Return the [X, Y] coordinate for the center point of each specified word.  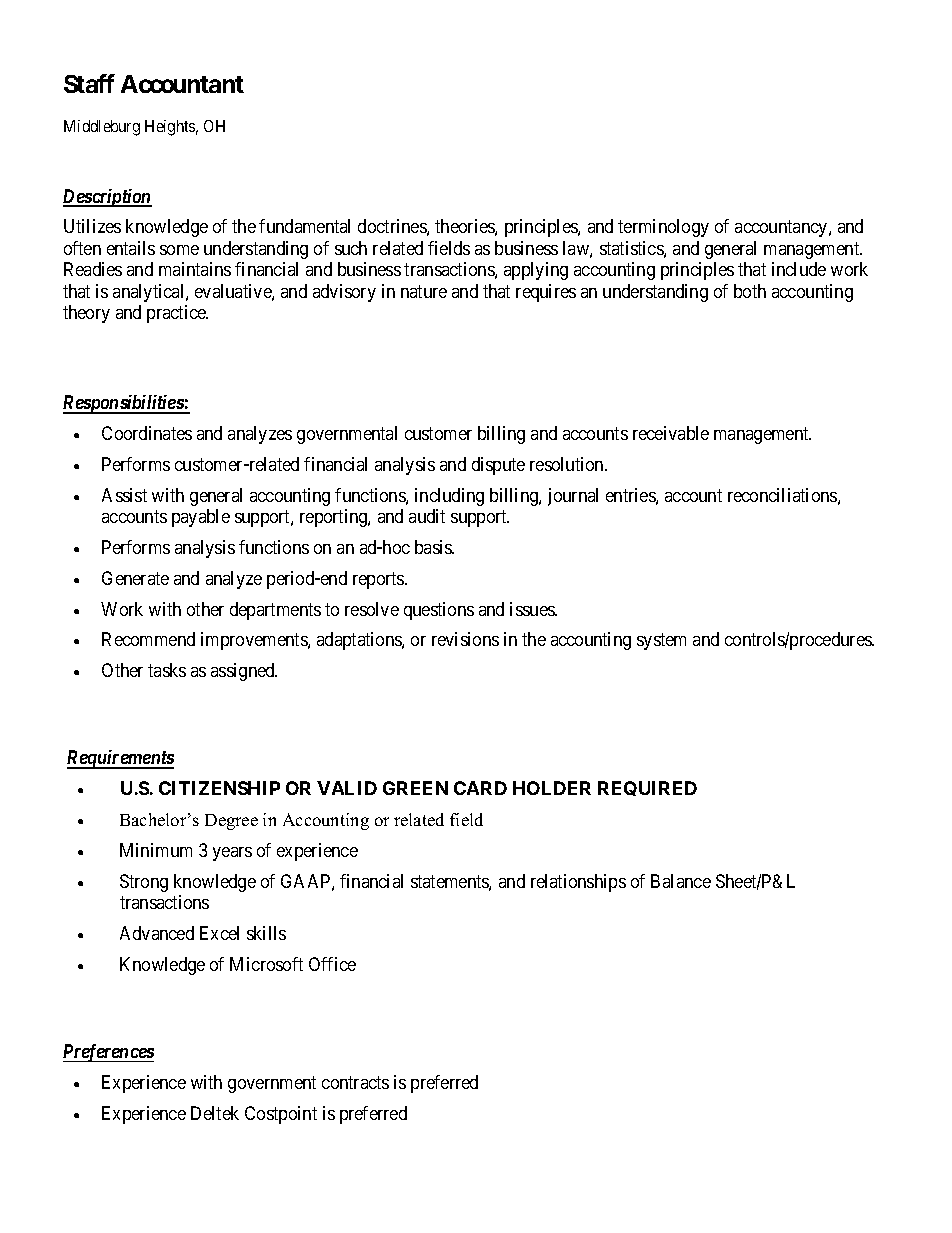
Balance [681, 881]
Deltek [215, 1113]
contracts [355, 1082]
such [351, 248]
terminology [663, 228]
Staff [89, 83]
